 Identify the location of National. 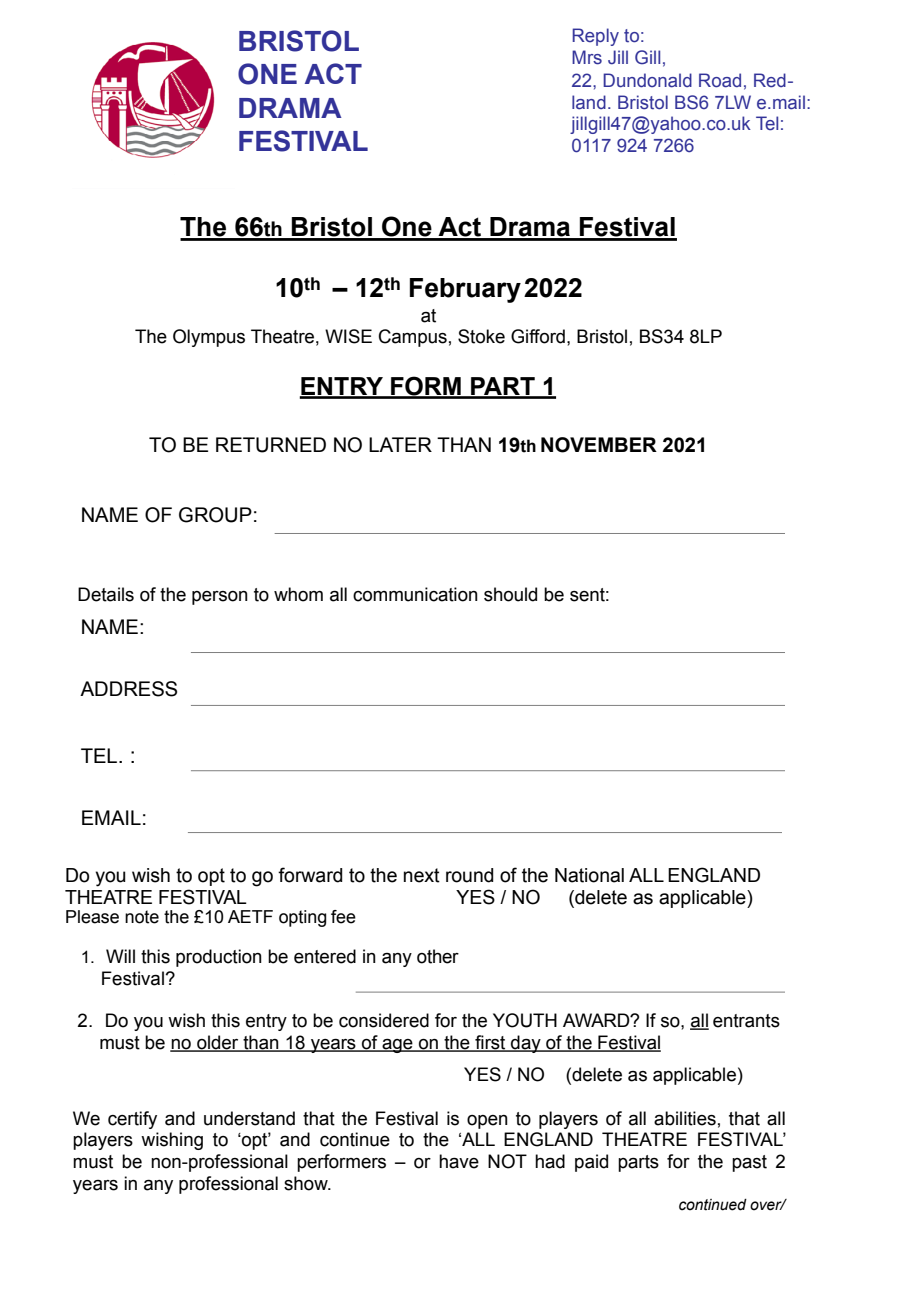
(589, 875).
